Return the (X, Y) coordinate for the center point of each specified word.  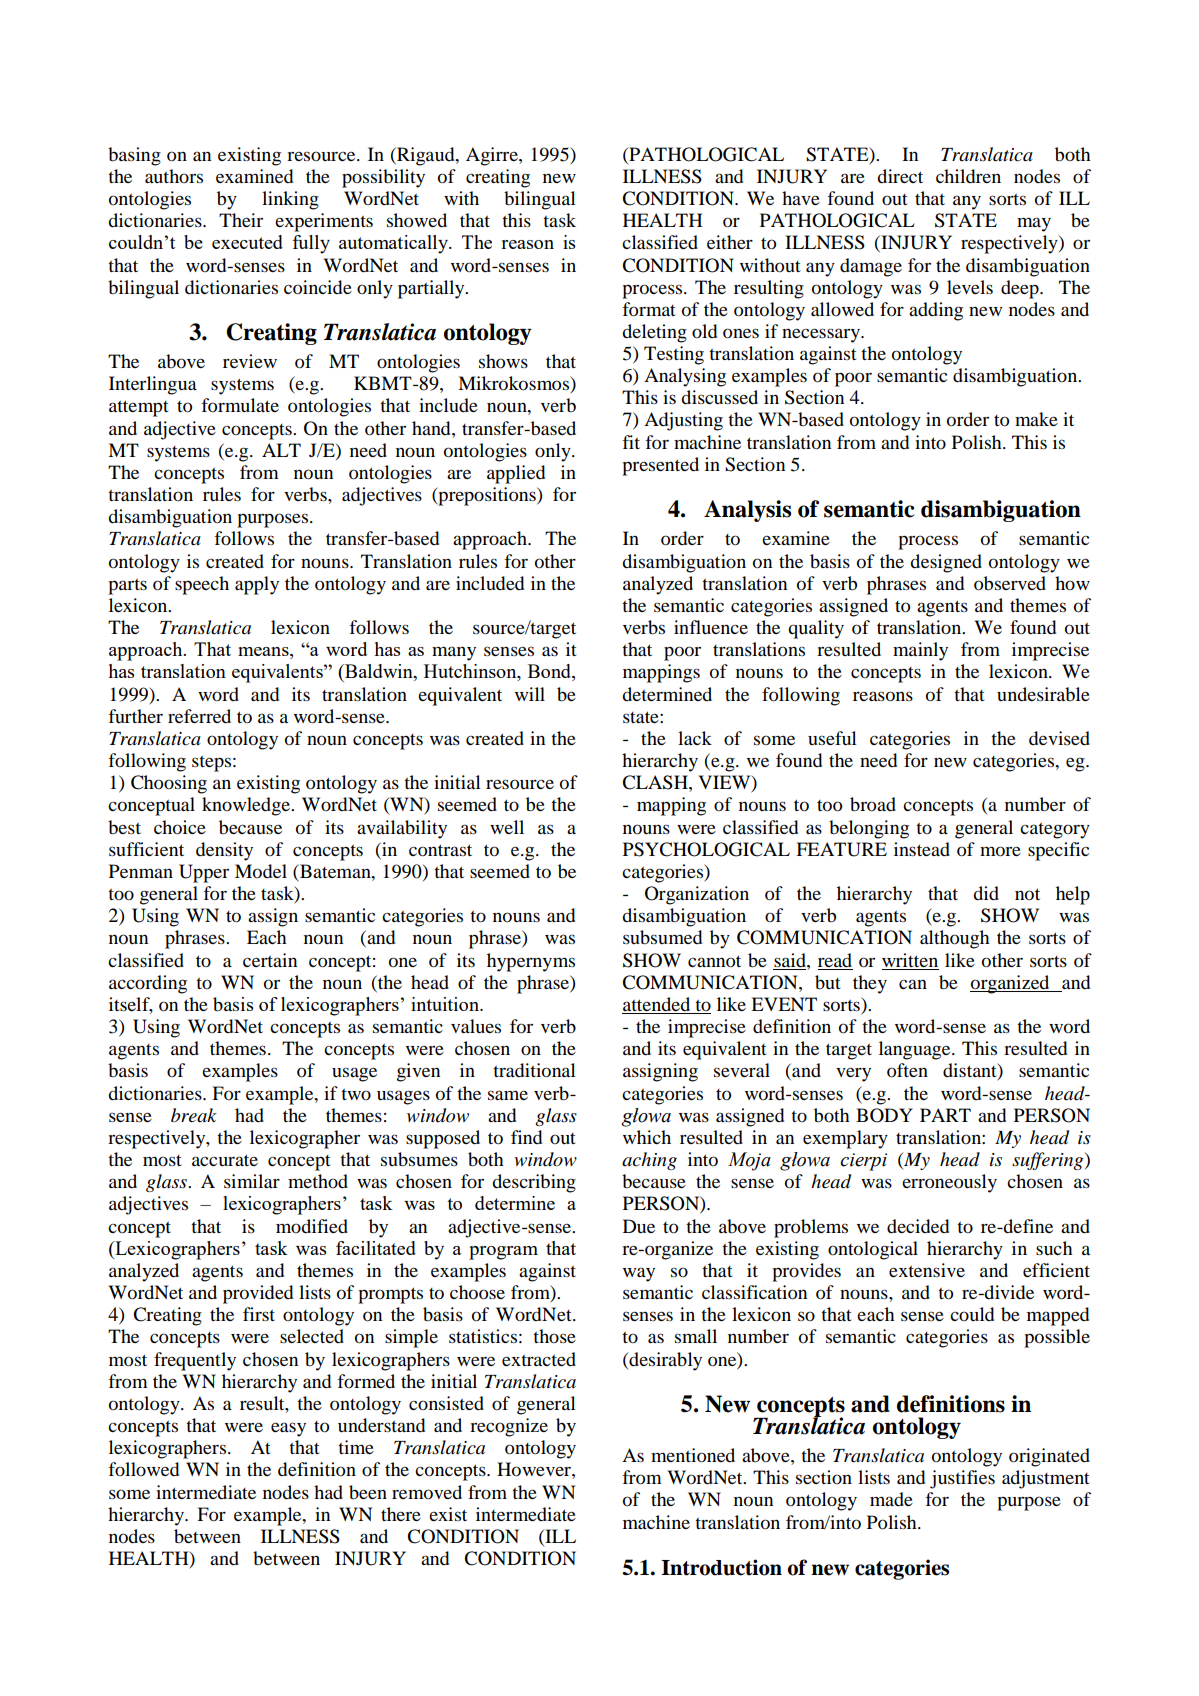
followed (143, 1469)
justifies (962, 1479)
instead (922, 849)
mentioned (693, 1455)
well (507, 827)
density (224, 851)
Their (241, 220)
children (968, 176)
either (730, 242)
